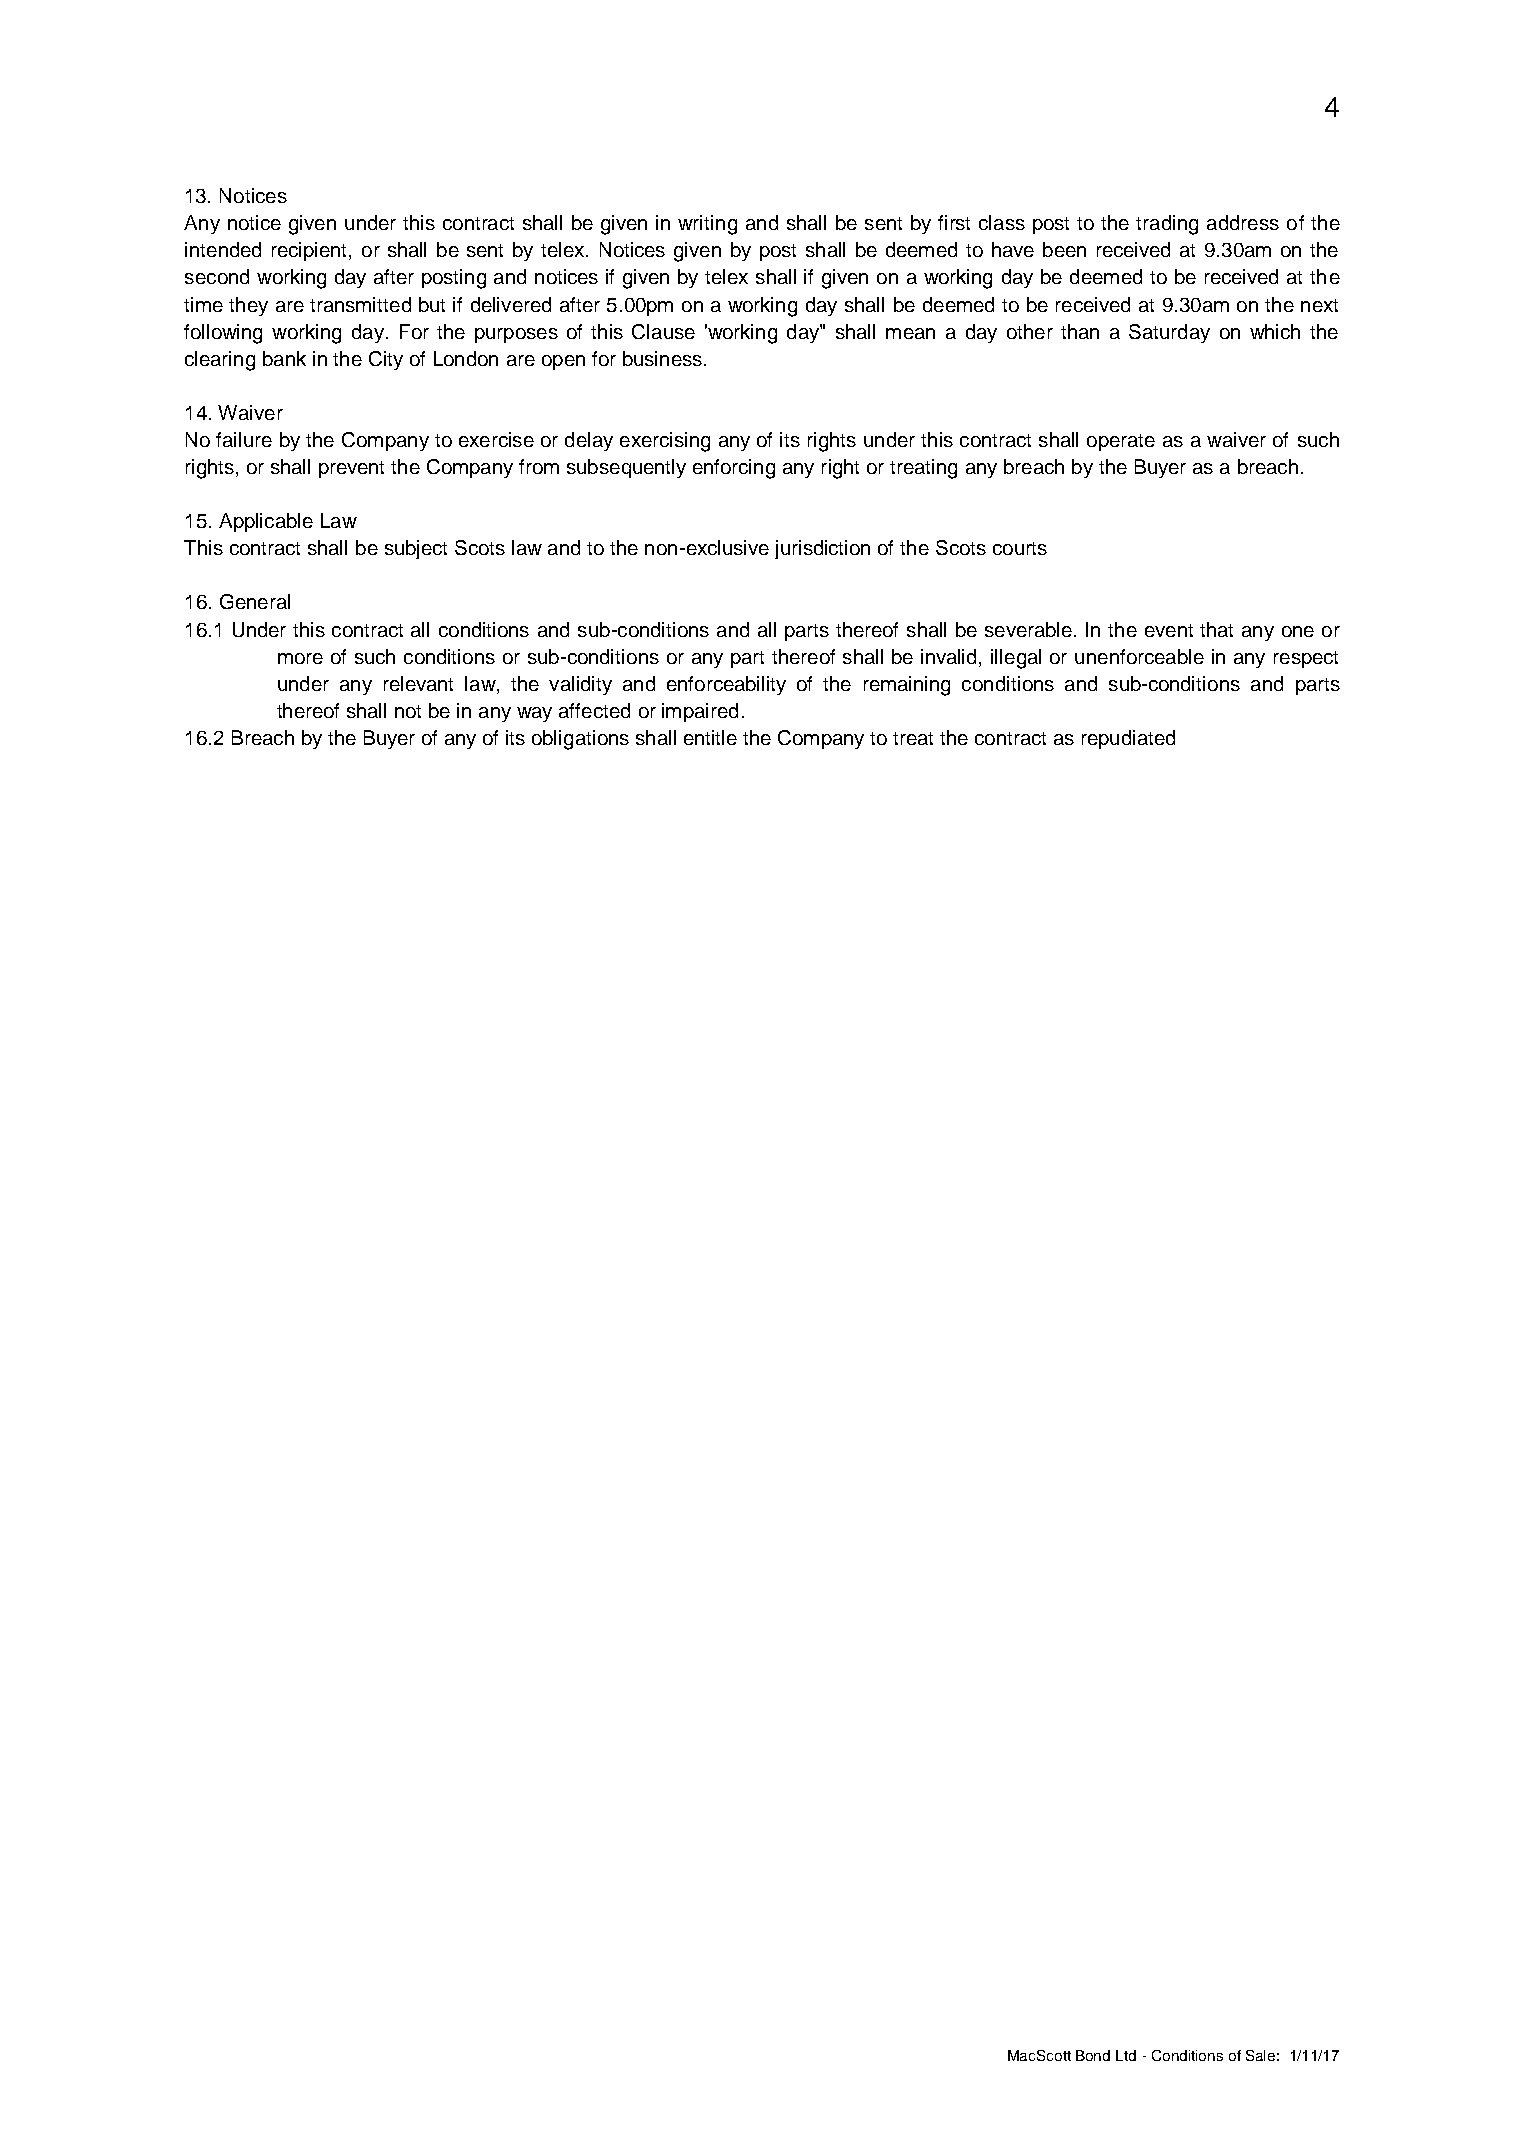 The height and width of the document is (2155, 1524). I want to click on trading, so click(1167, 225).
